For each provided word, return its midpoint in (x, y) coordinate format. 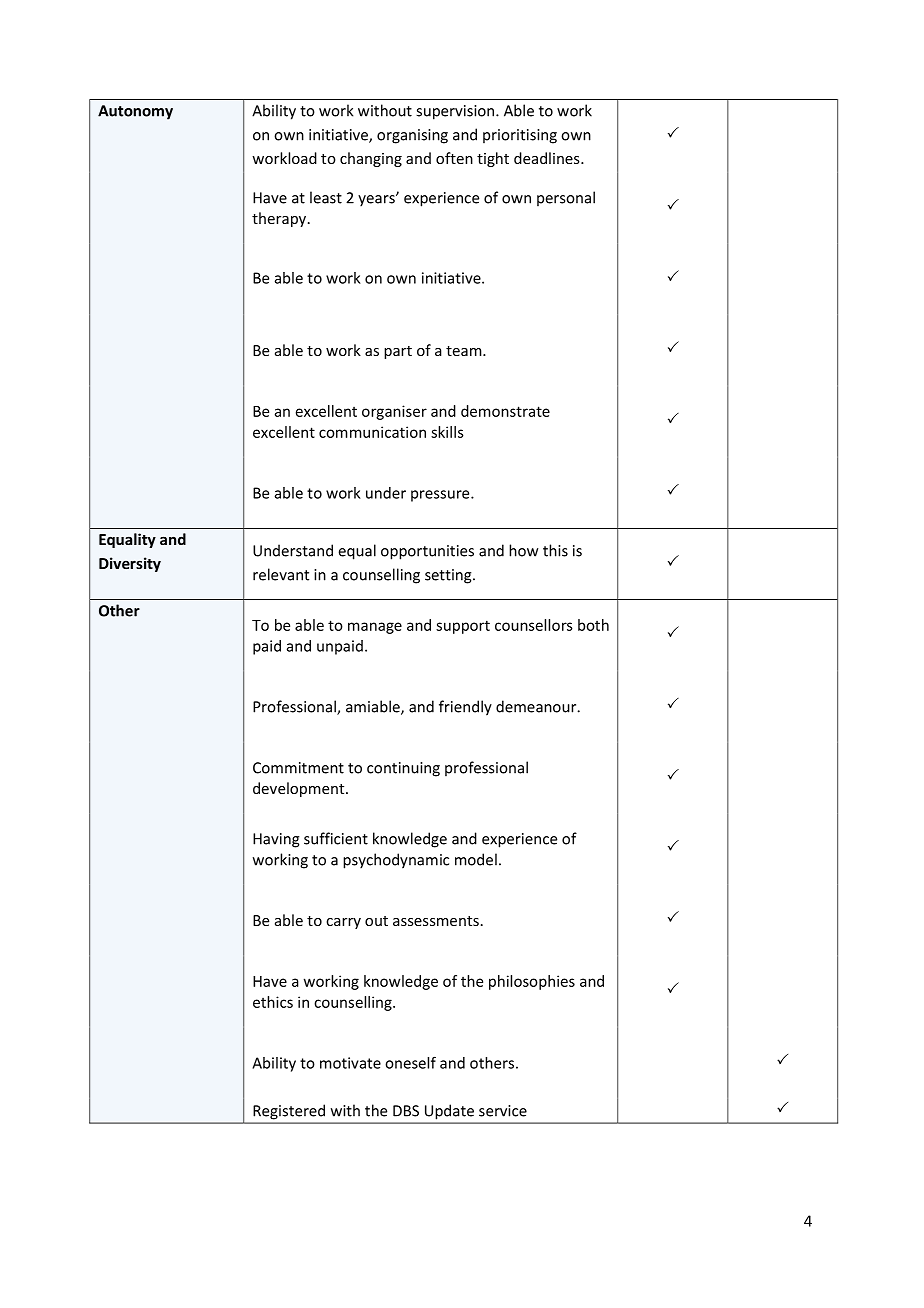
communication (372, 432)
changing (371, 159)
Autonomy (135, 112)
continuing (403, 769)
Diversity (130, 564)
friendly (465, 708)
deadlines (548, 158)
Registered (289, 1112)
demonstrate (505, 411)
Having (276, 840)
